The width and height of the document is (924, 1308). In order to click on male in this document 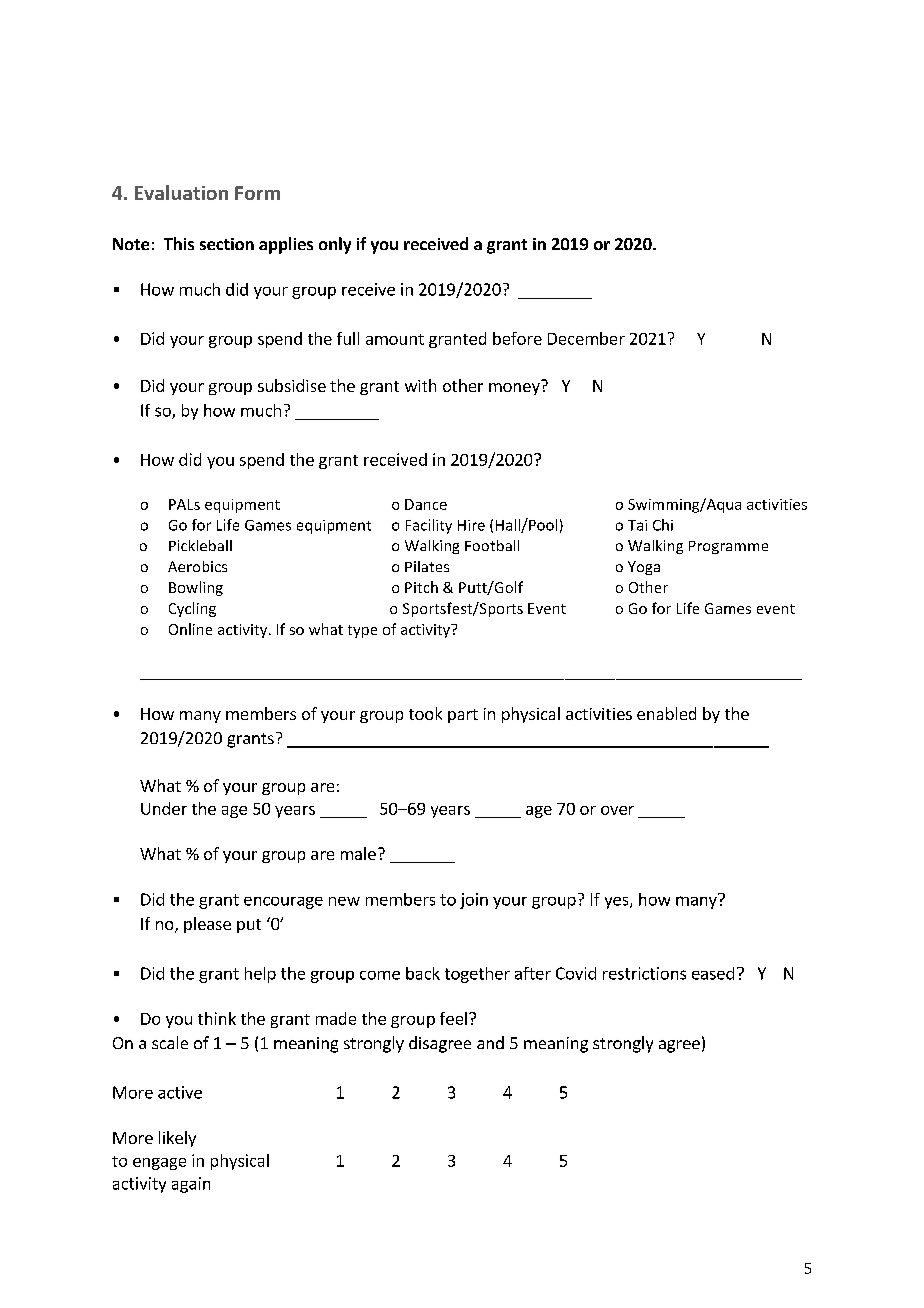, I will do `click(358, 853)`.
